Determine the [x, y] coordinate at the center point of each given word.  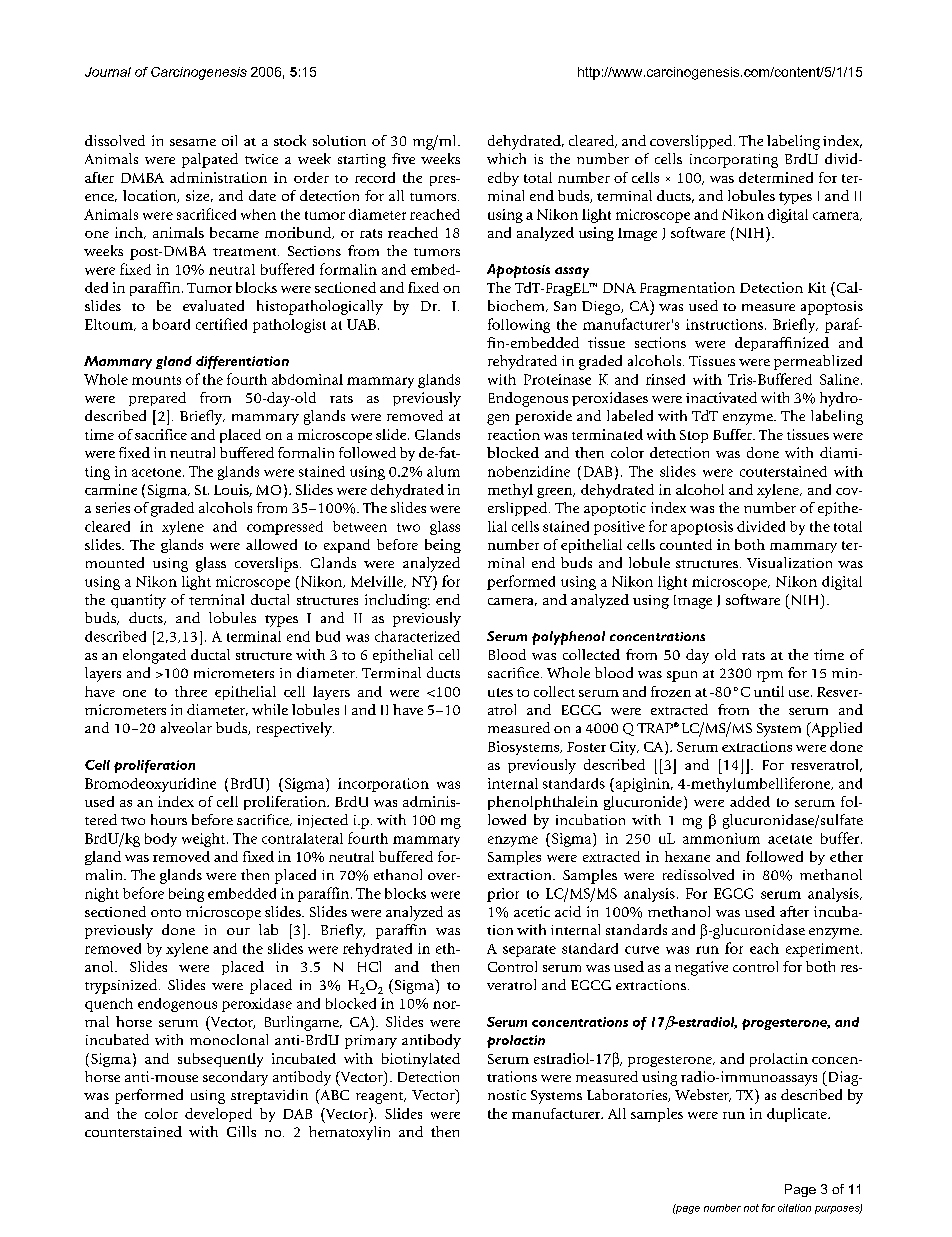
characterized [417, 636]
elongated [154, 656]
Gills [241, 1131]
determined [776, 177]
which [506, 158]
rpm [770, 676]
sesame [193, 142]
